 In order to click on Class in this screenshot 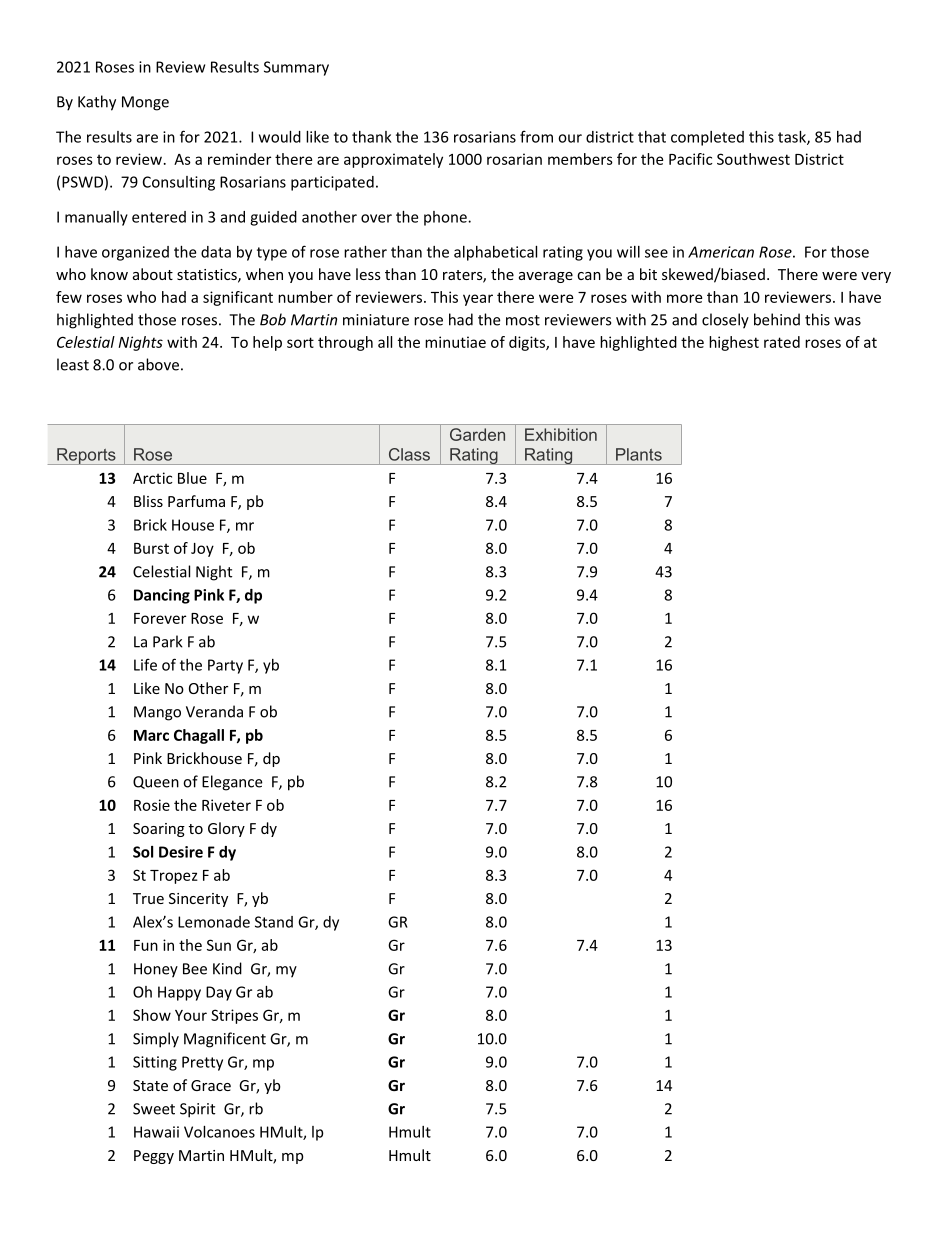, I will do `click(409, 454)`.
